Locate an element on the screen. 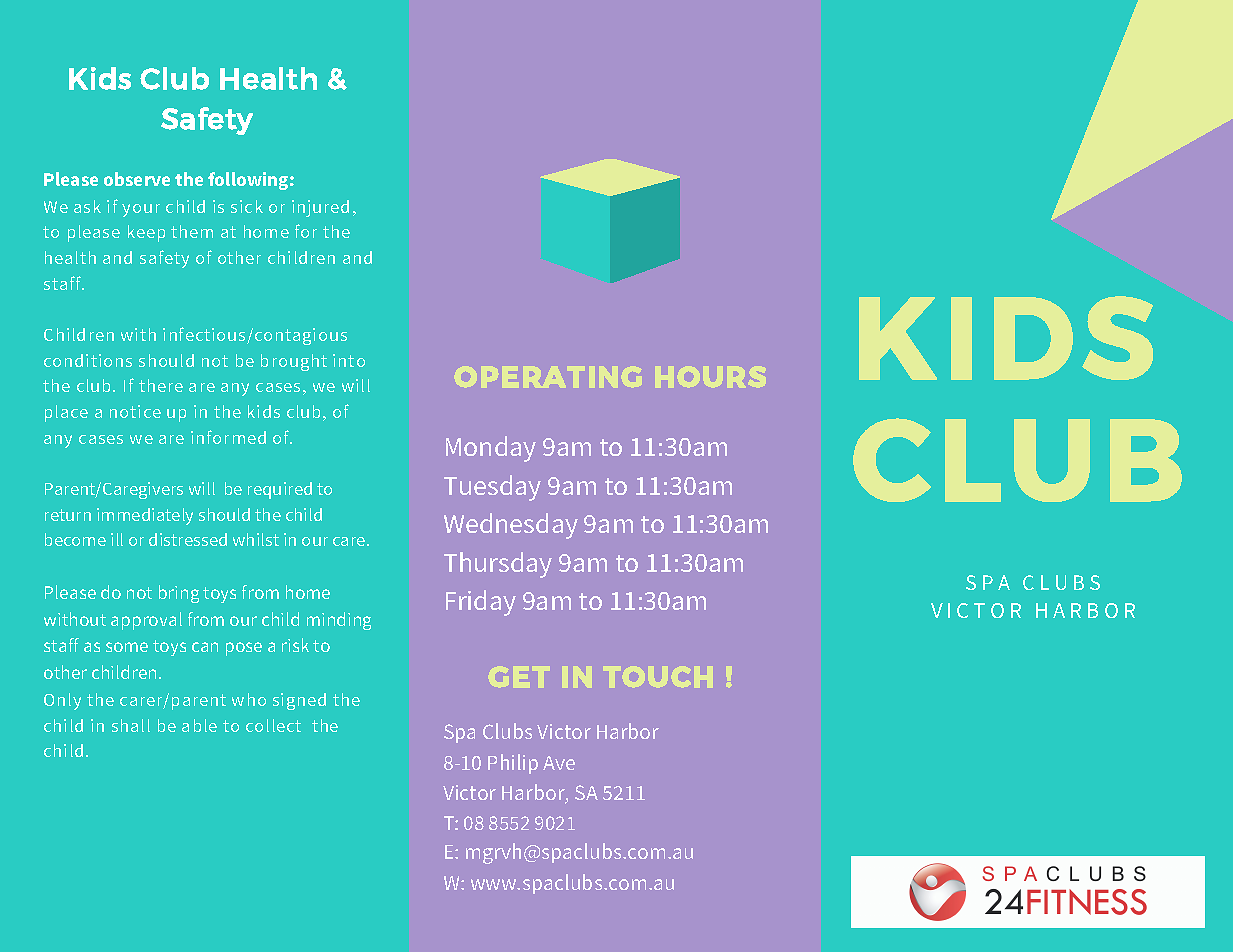 The height and width of the screenshot is (952, 1233). injured is located at coordinates (320, 208).
